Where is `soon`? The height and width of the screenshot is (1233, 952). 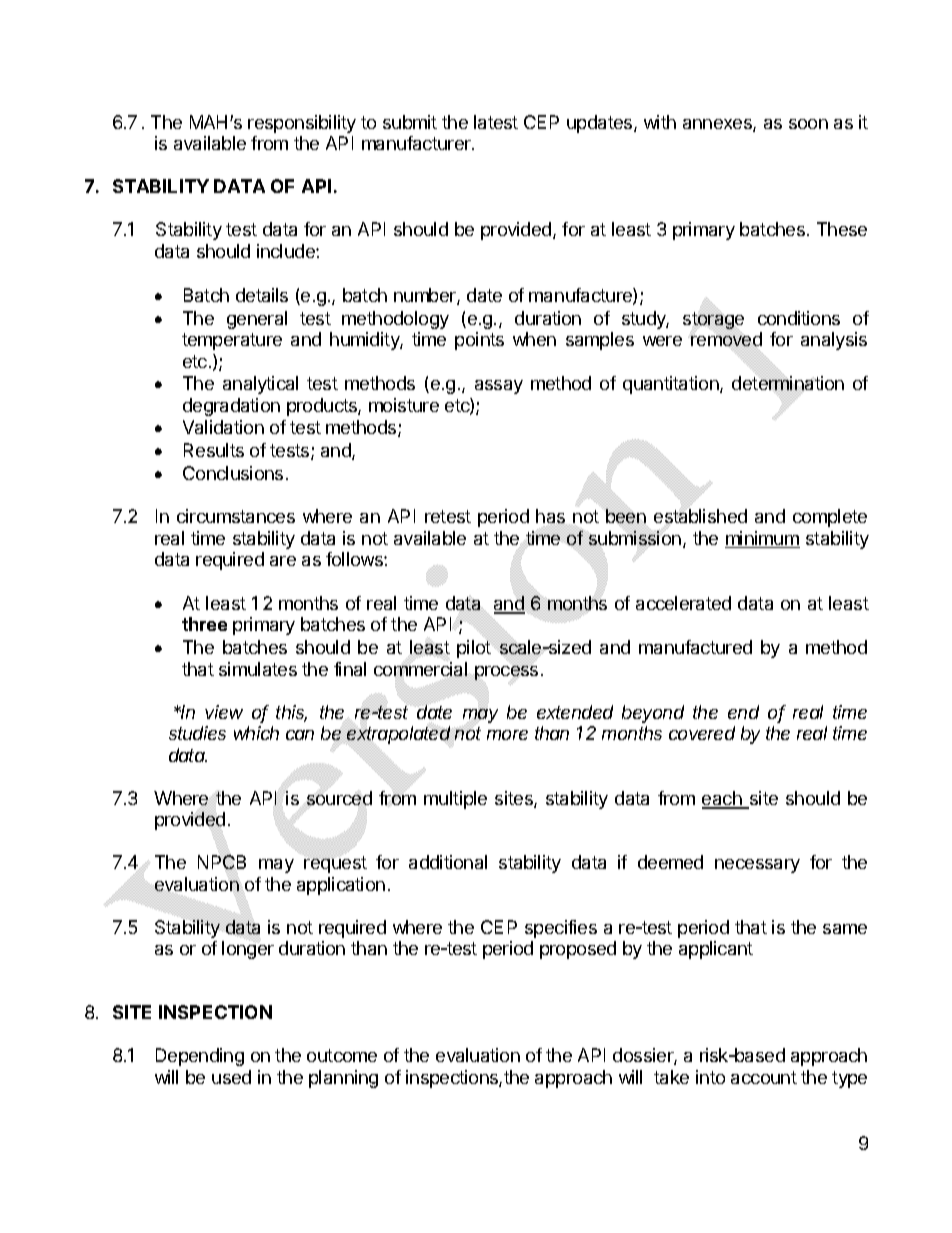
soon is located at coordinates (808, 124).
